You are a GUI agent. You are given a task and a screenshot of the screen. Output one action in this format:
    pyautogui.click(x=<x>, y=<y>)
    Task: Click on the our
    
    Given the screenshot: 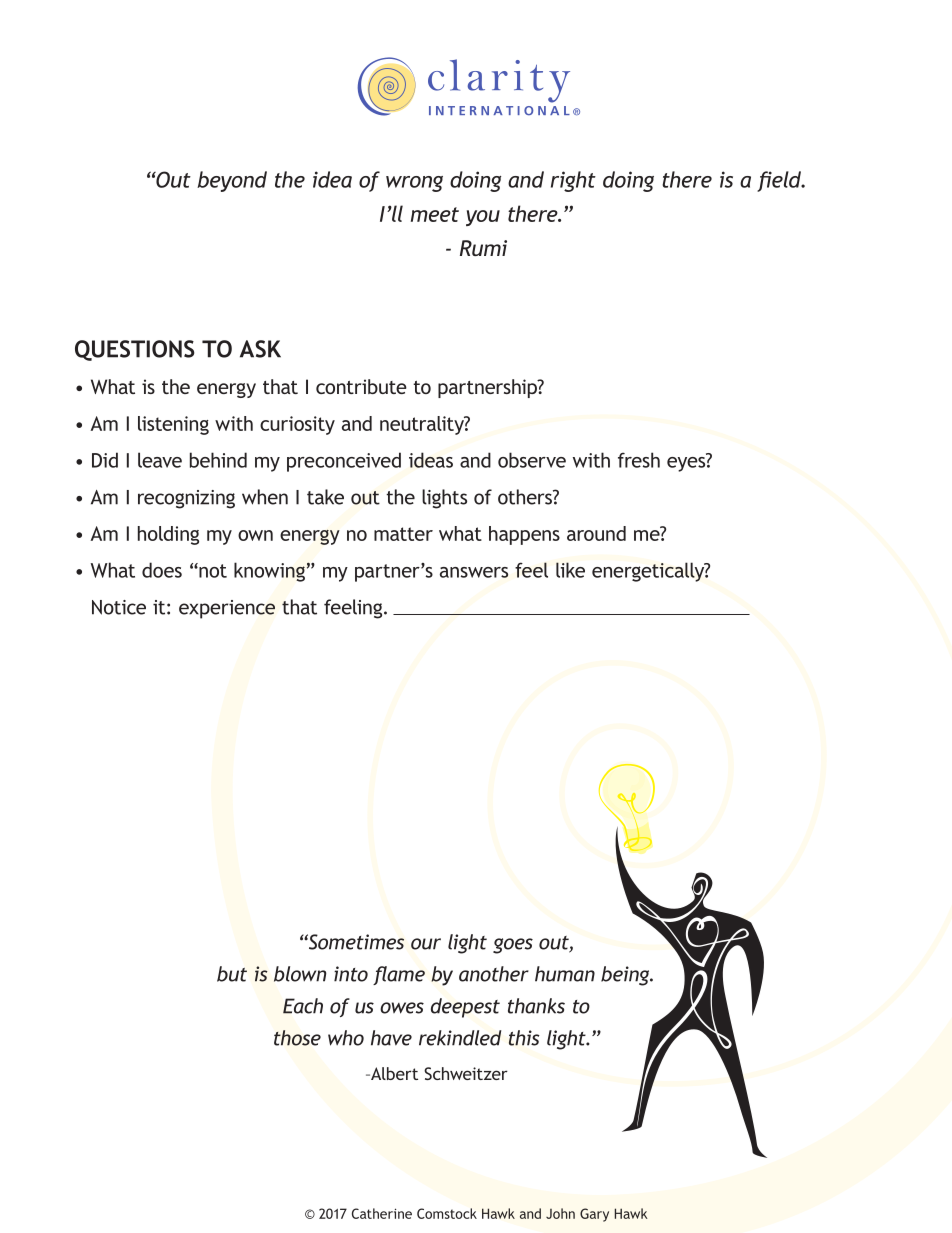 What is the action you would take?
    pyautogui.click(x=426, y=944)
